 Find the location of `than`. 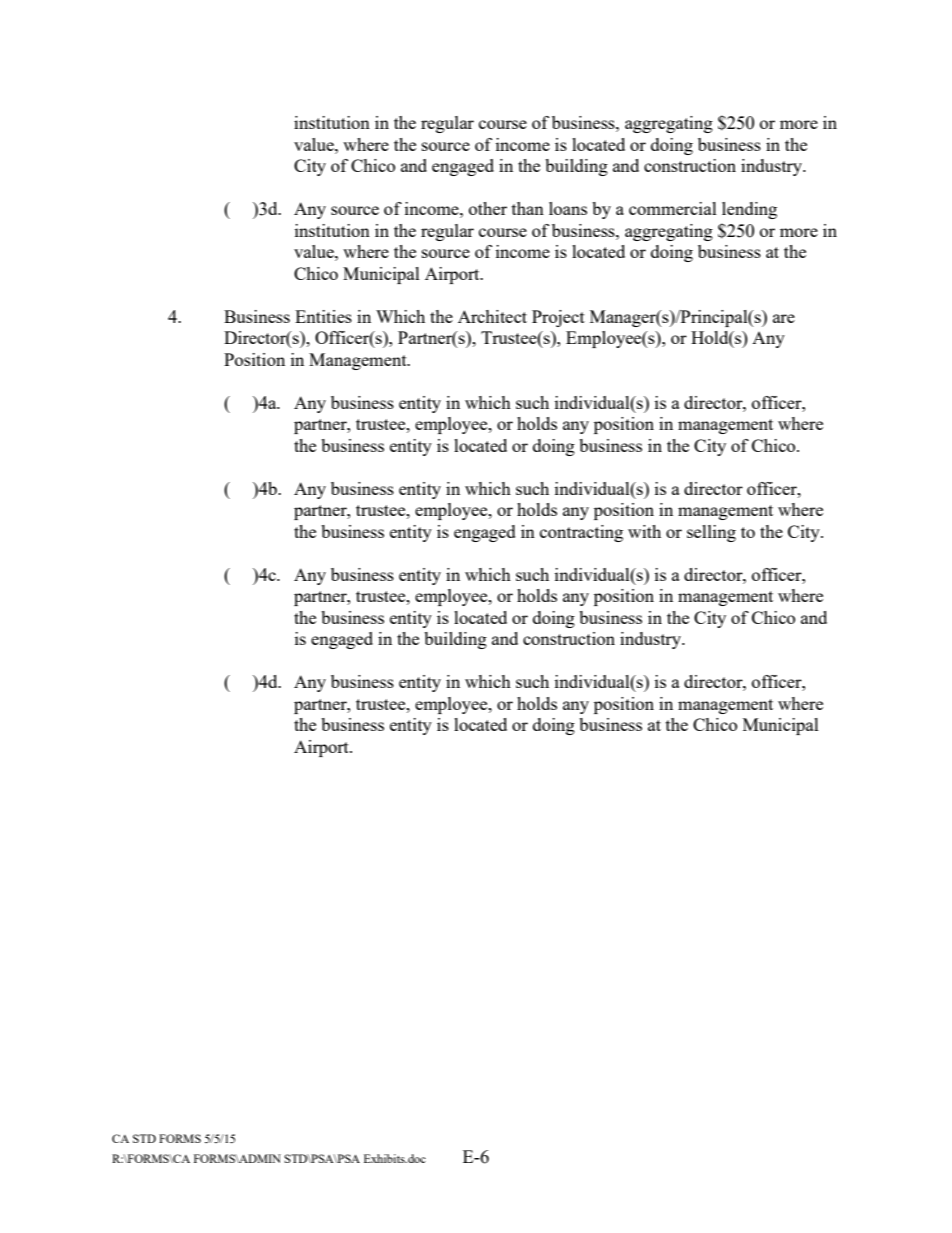

than is located at coordinates (528, 208).
